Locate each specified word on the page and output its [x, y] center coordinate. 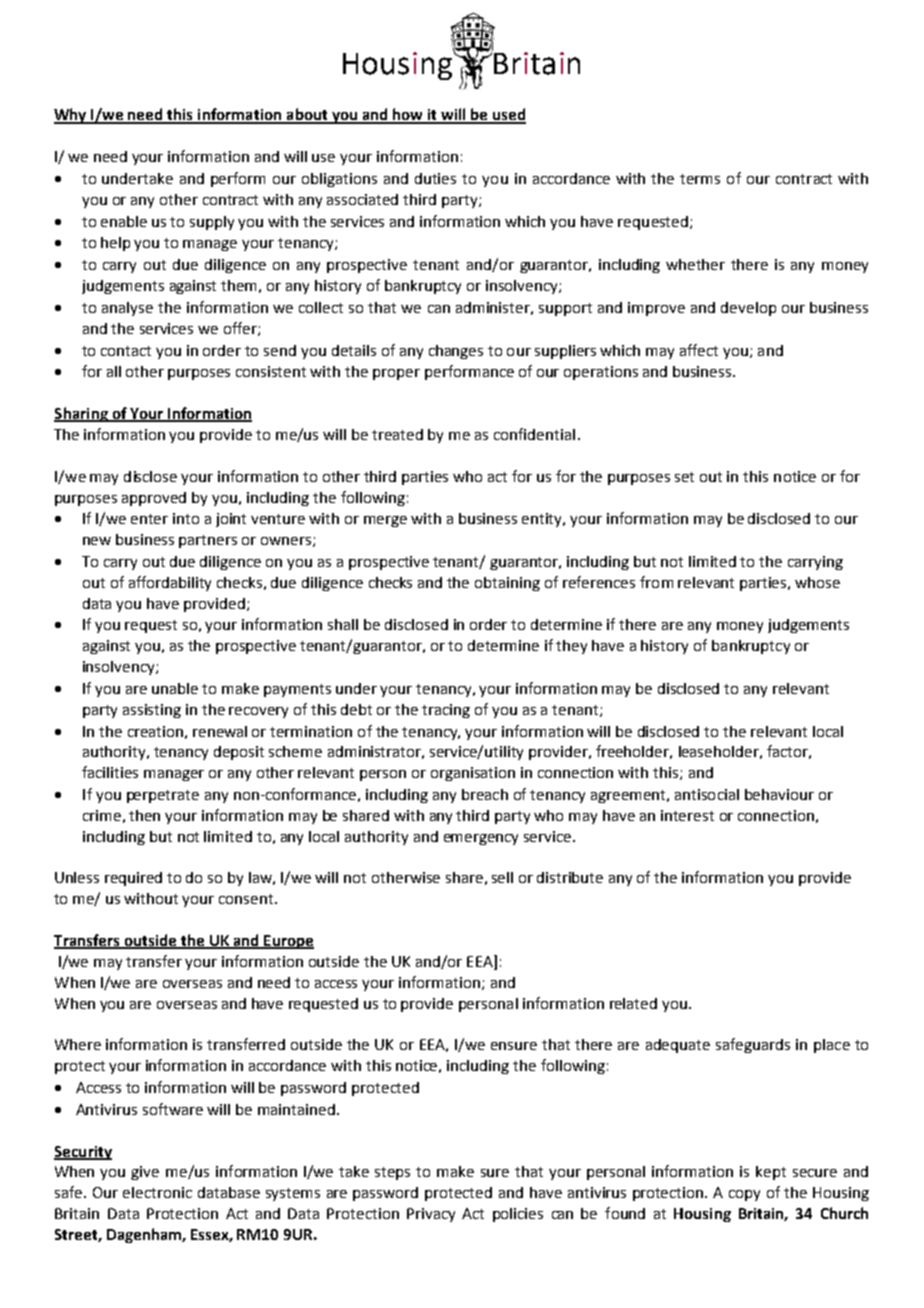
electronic [157, 1192]
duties [435, 178]
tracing [446, 711]
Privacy [431, 1215]
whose [817, 582]
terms [700, 179]
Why [71, 116]
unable [175, 688]
